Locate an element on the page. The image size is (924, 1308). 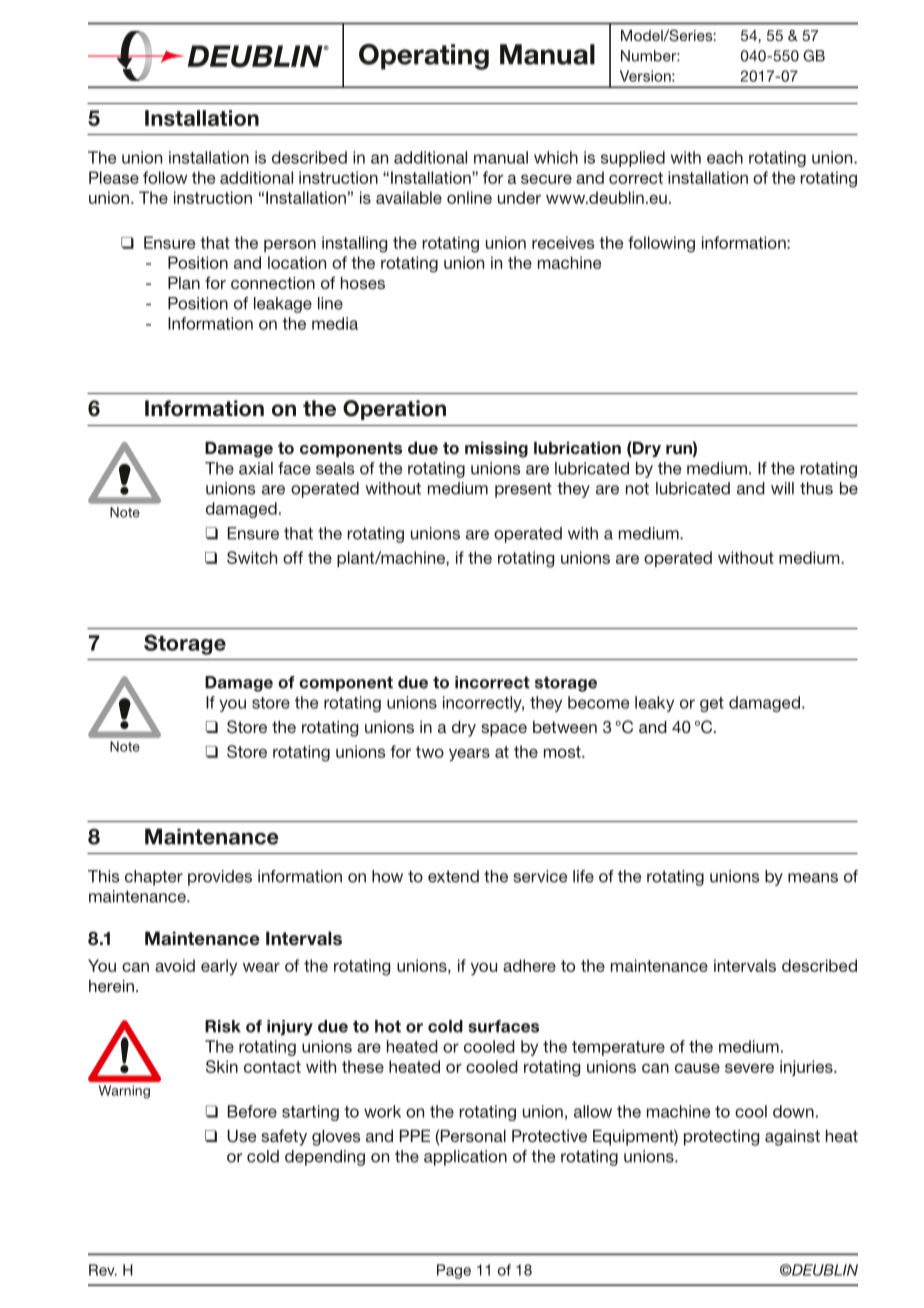
connection is located at coordinates (273, 283).
